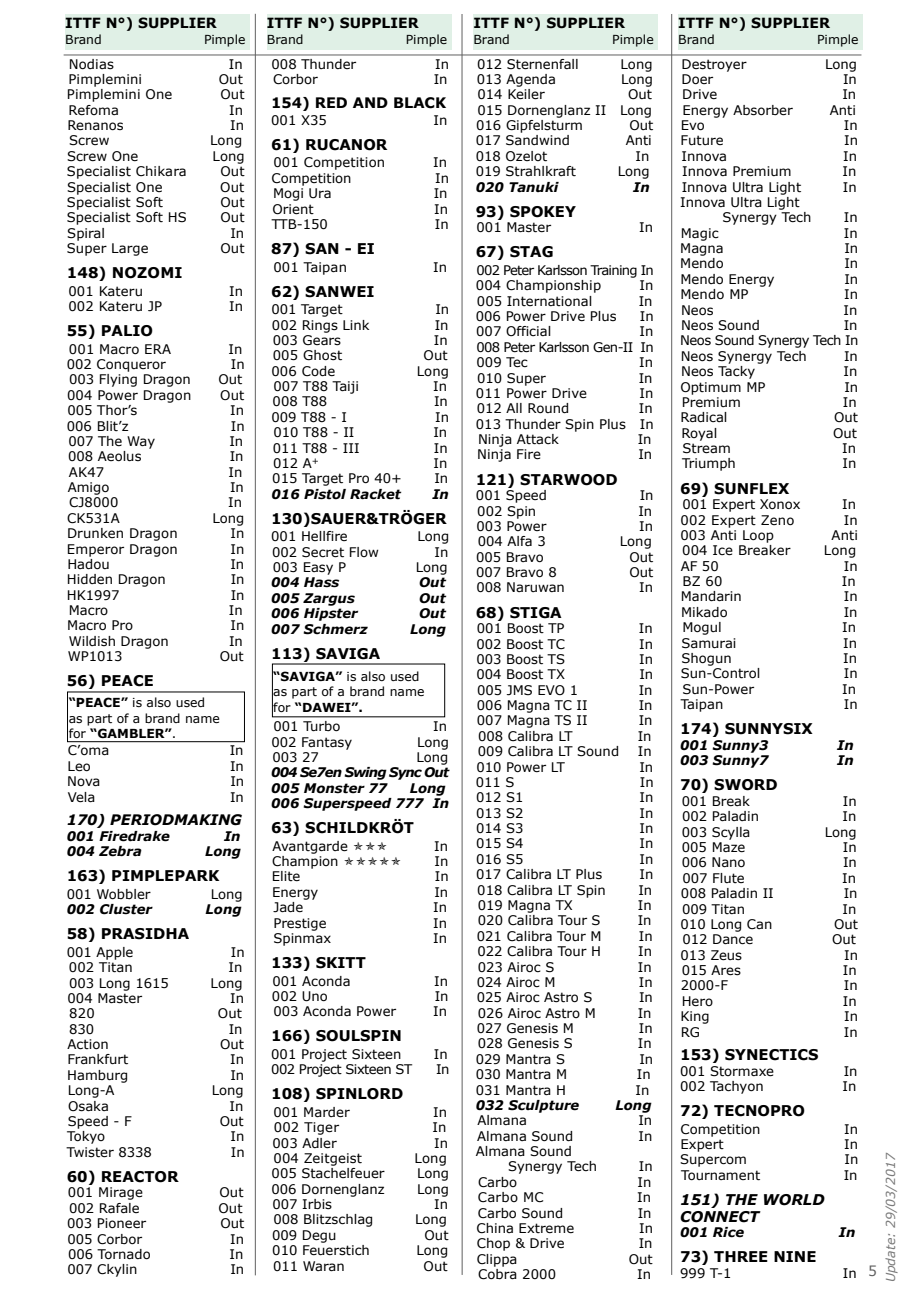 This document has height=1308, width=924. I want to click on Wobbler, so click(124, 894).
